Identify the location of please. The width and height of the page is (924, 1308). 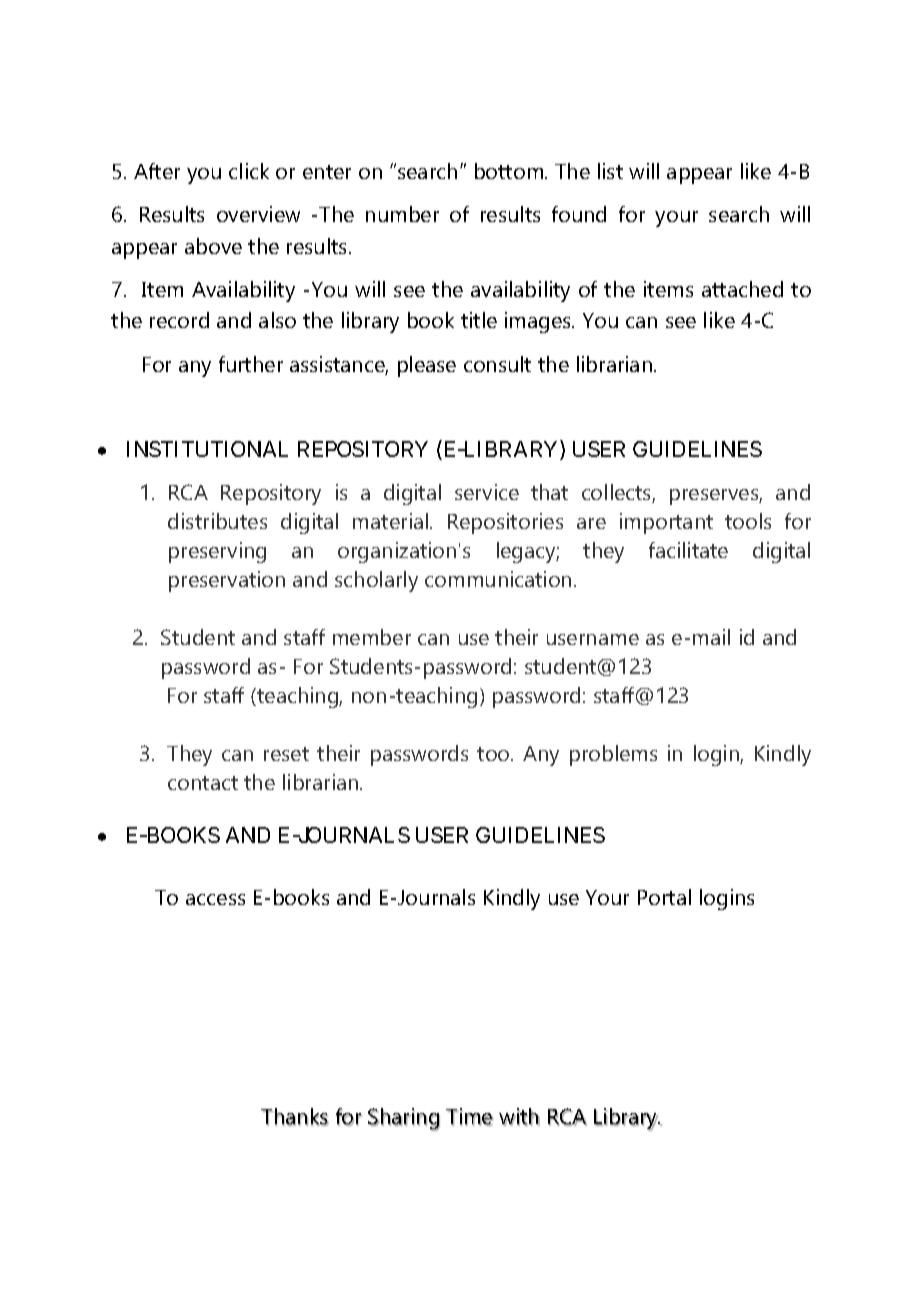
(427, 366).
